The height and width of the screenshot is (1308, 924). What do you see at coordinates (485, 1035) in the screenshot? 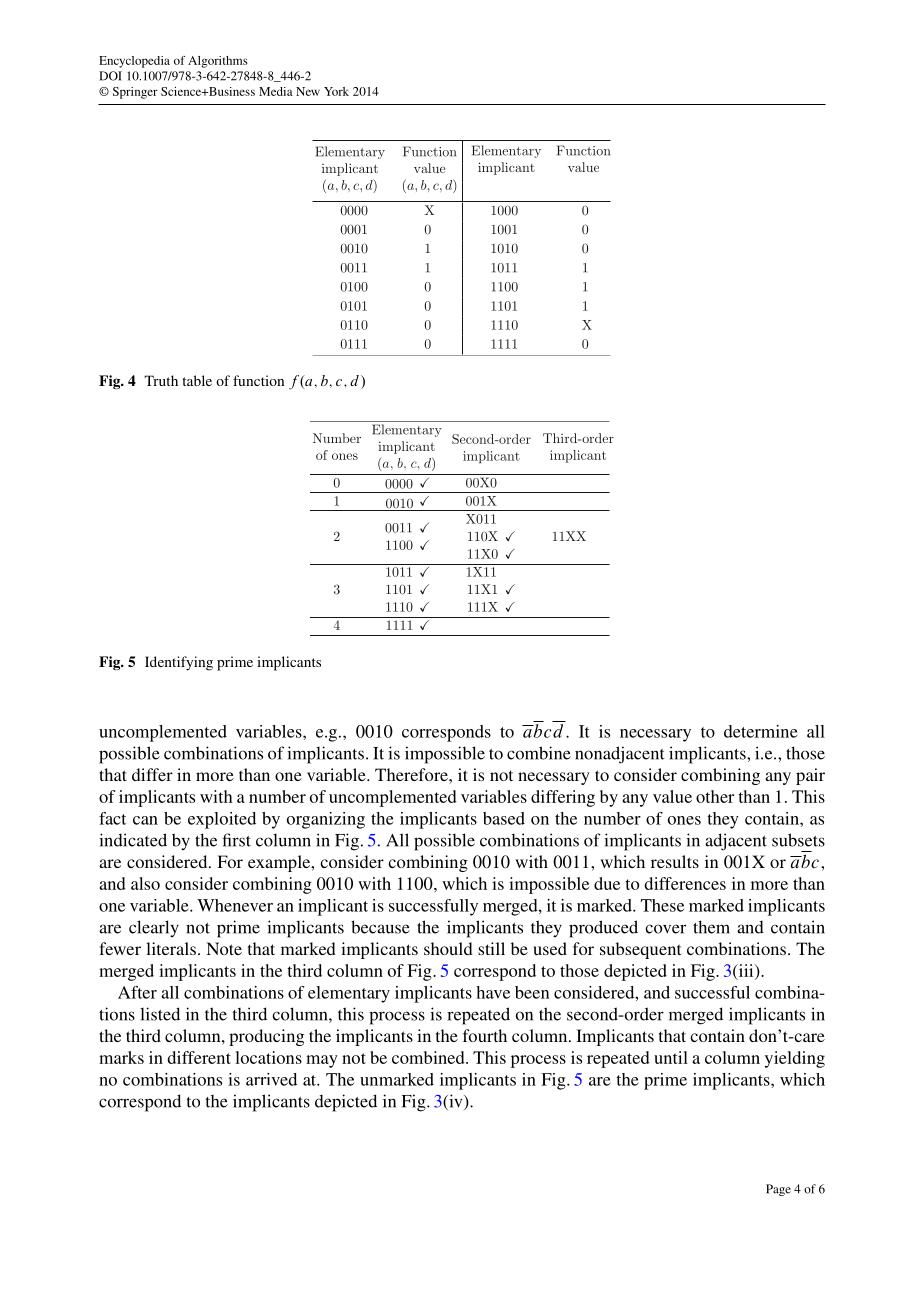
I see `fourth` at bounding box center [485, 1035].
